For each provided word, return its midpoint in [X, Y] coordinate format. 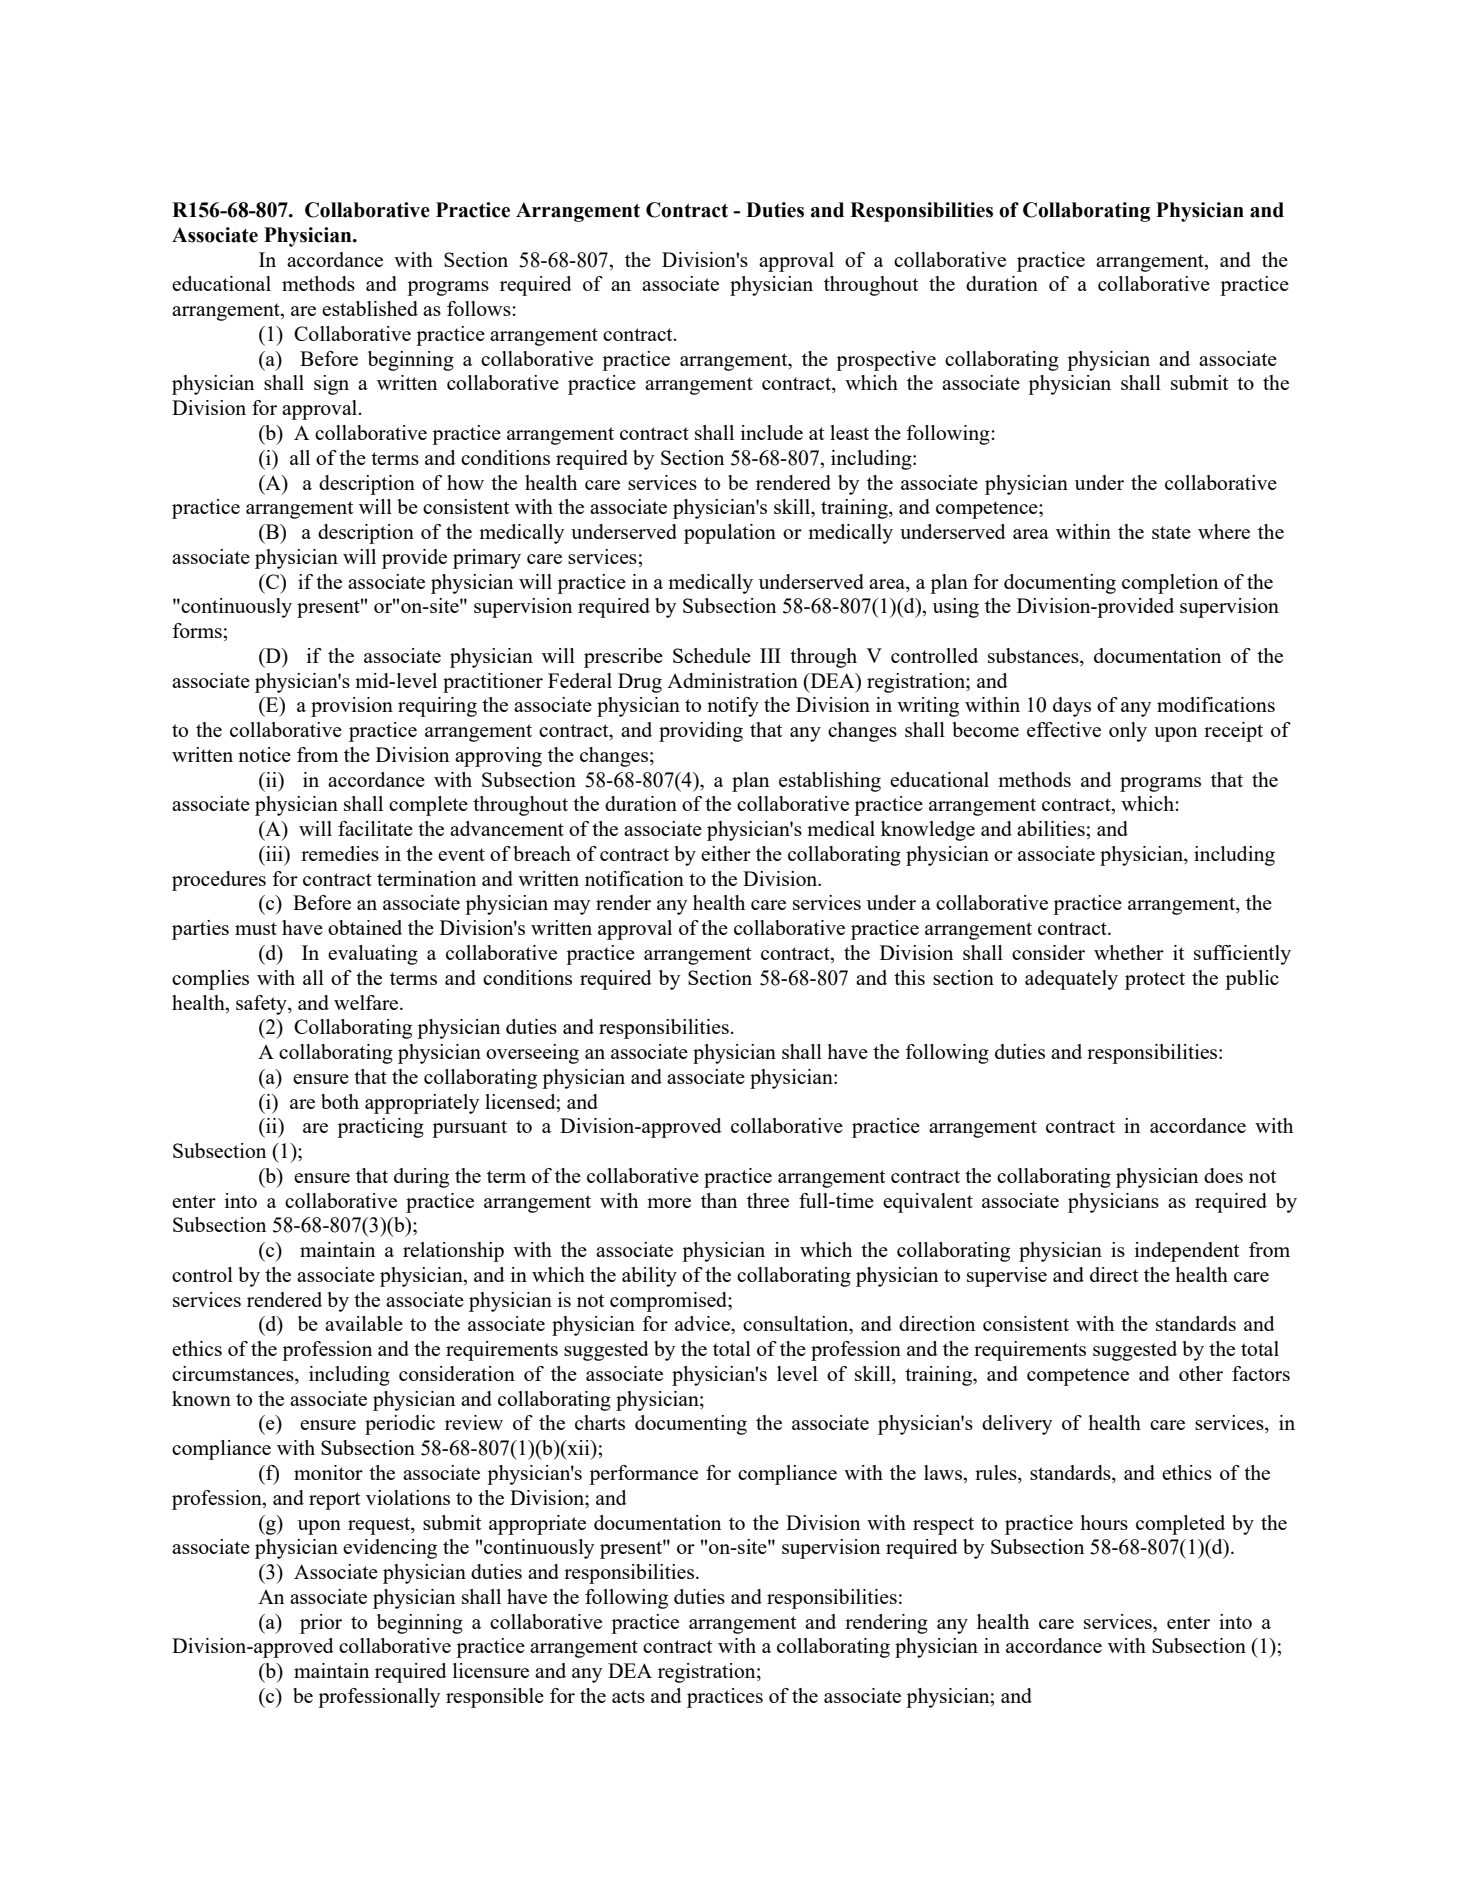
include [772, 432]
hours [1104, 1522]
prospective [886, 361]
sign [331, 385]
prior [321, 1624]
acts [628, 1696]
